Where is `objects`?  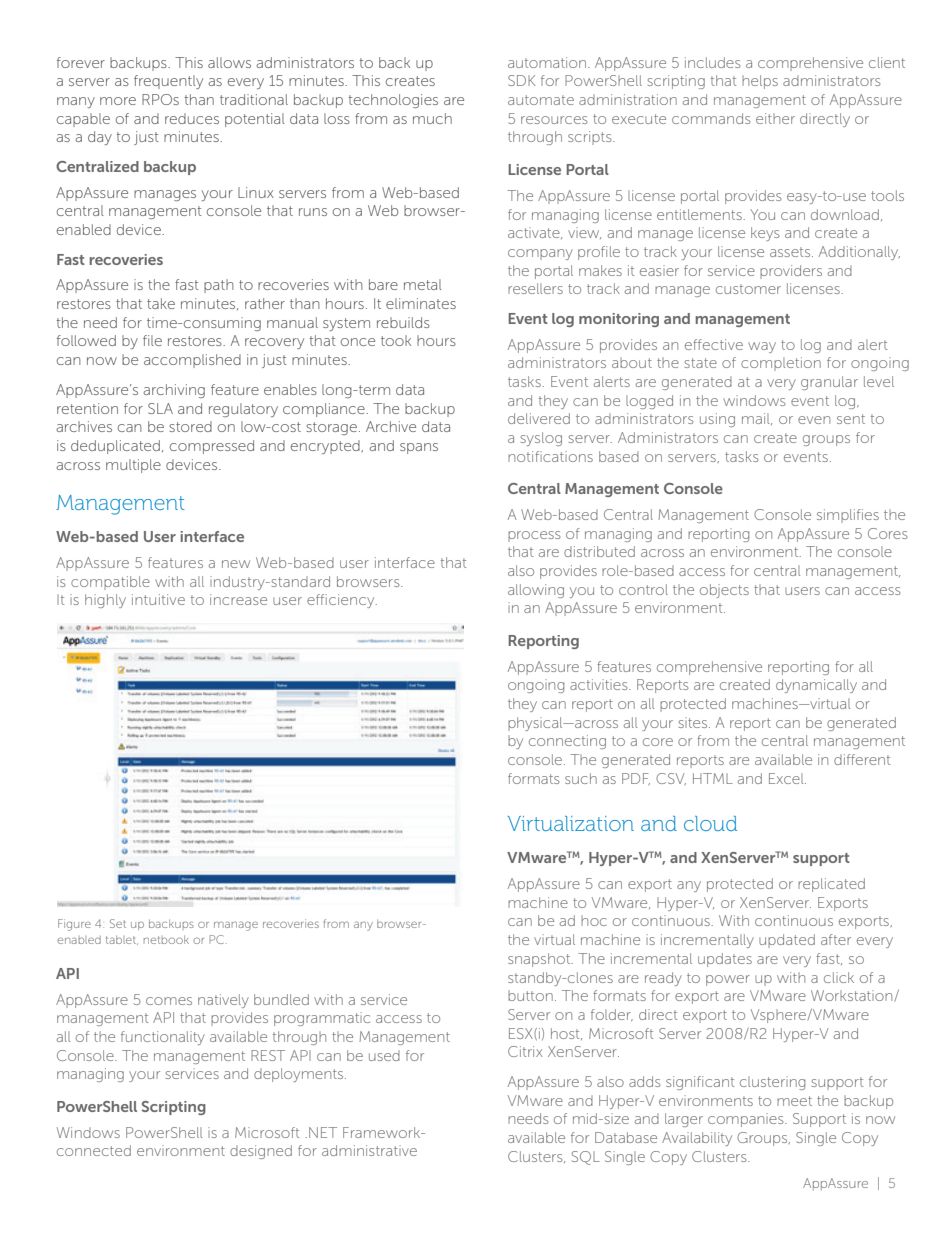
objects is located at coordinates (724, 591).
